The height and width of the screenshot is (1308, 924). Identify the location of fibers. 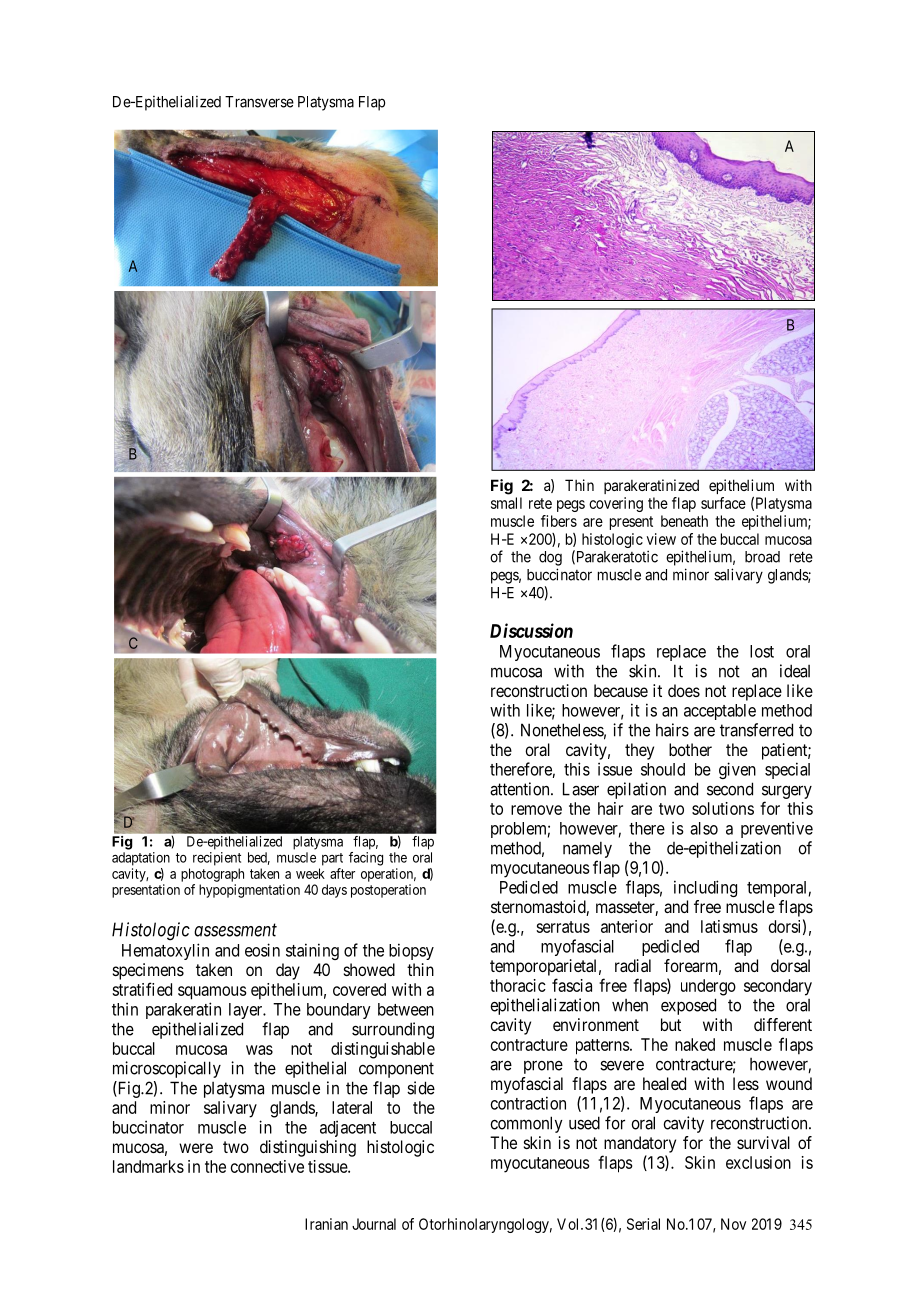
(559, 521).
